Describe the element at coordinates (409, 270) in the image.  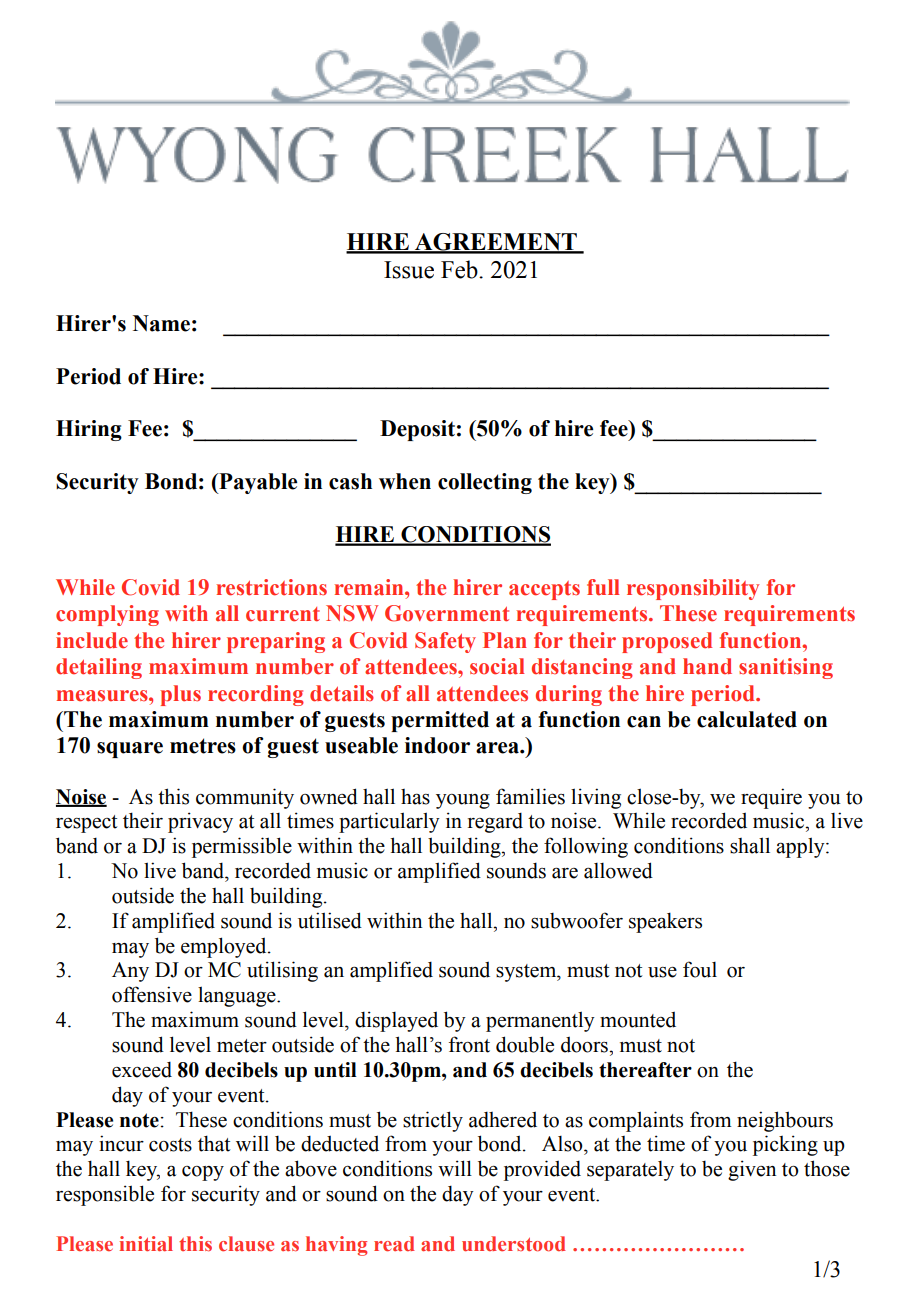
I see `Issue` at that location.
